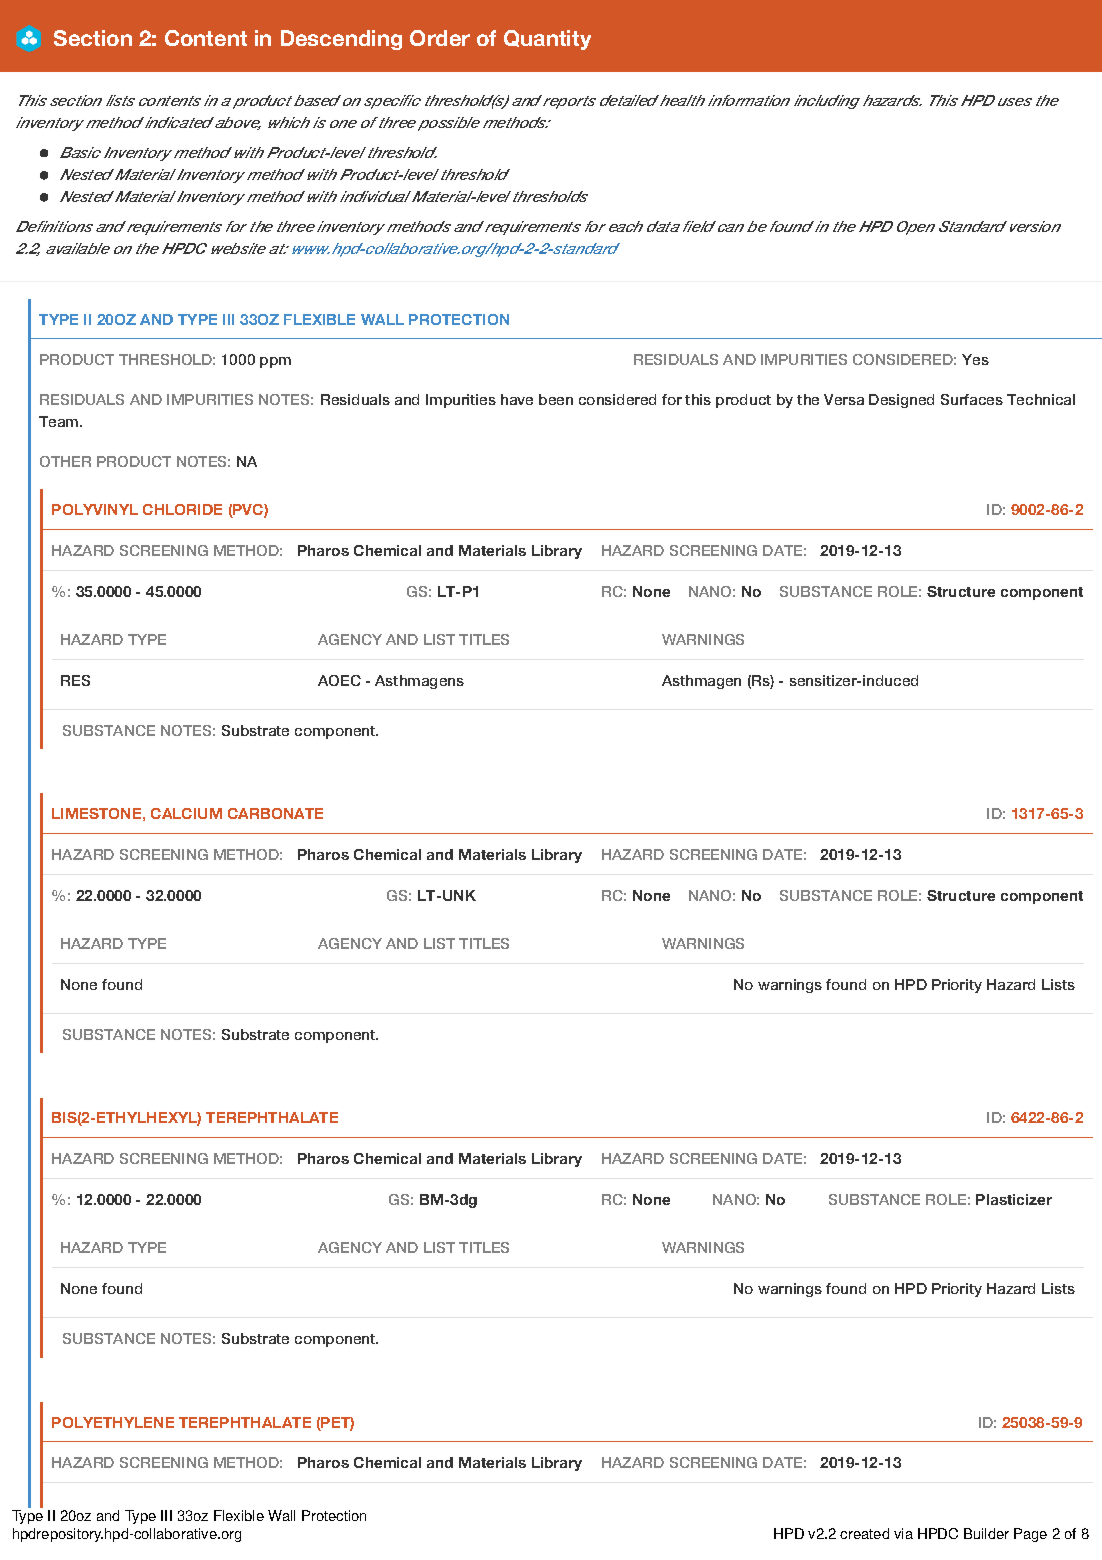 The image size is (1102, 1560). What do you see at coordinates (275, 813) in the image?
I see `CARBONATE` at bounding box center [275, 813].
